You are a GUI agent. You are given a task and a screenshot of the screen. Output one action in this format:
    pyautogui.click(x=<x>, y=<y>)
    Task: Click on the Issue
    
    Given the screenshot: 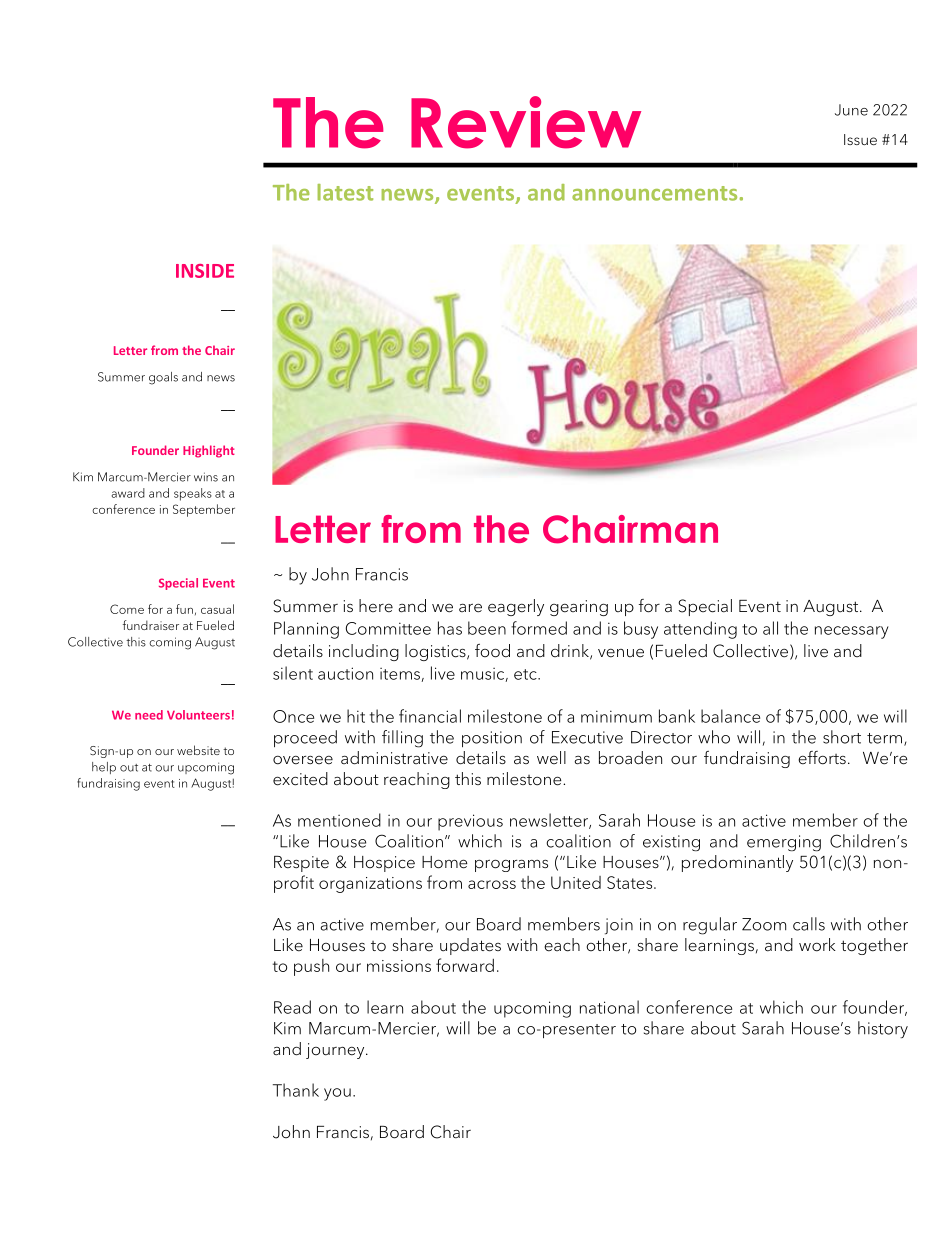 What is the action you would take?
    pyautogui.click(x=860, y=139)
